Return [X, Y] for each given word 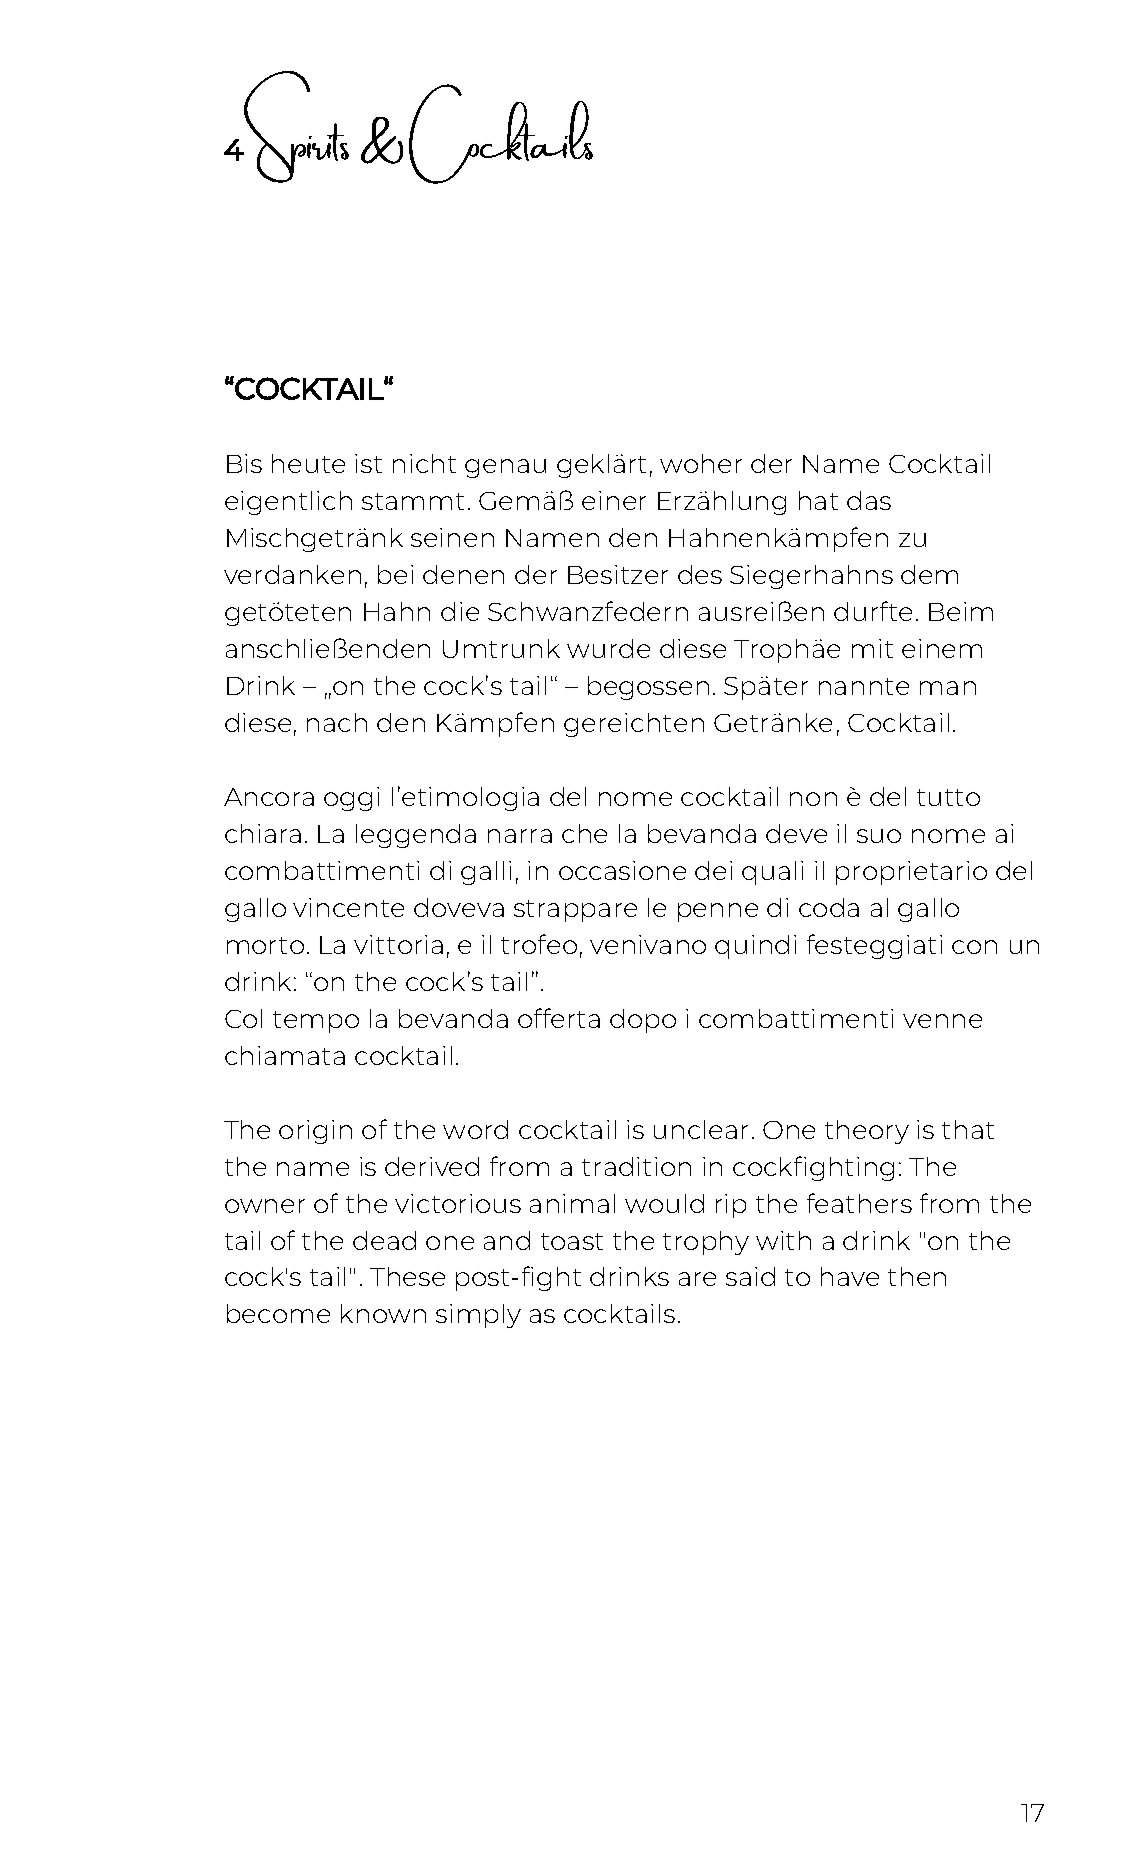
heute [308, 463]
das [869, 500]
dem [929, 574]
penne [718, 912]
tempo [316, 1022]
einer [614, 500]
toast [572, 1241]
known [383, 1313]
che [584, 833]
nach [337, 722]
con [974, 947]
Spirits [294, 127]
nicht [424, 463]
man [948, 688]
